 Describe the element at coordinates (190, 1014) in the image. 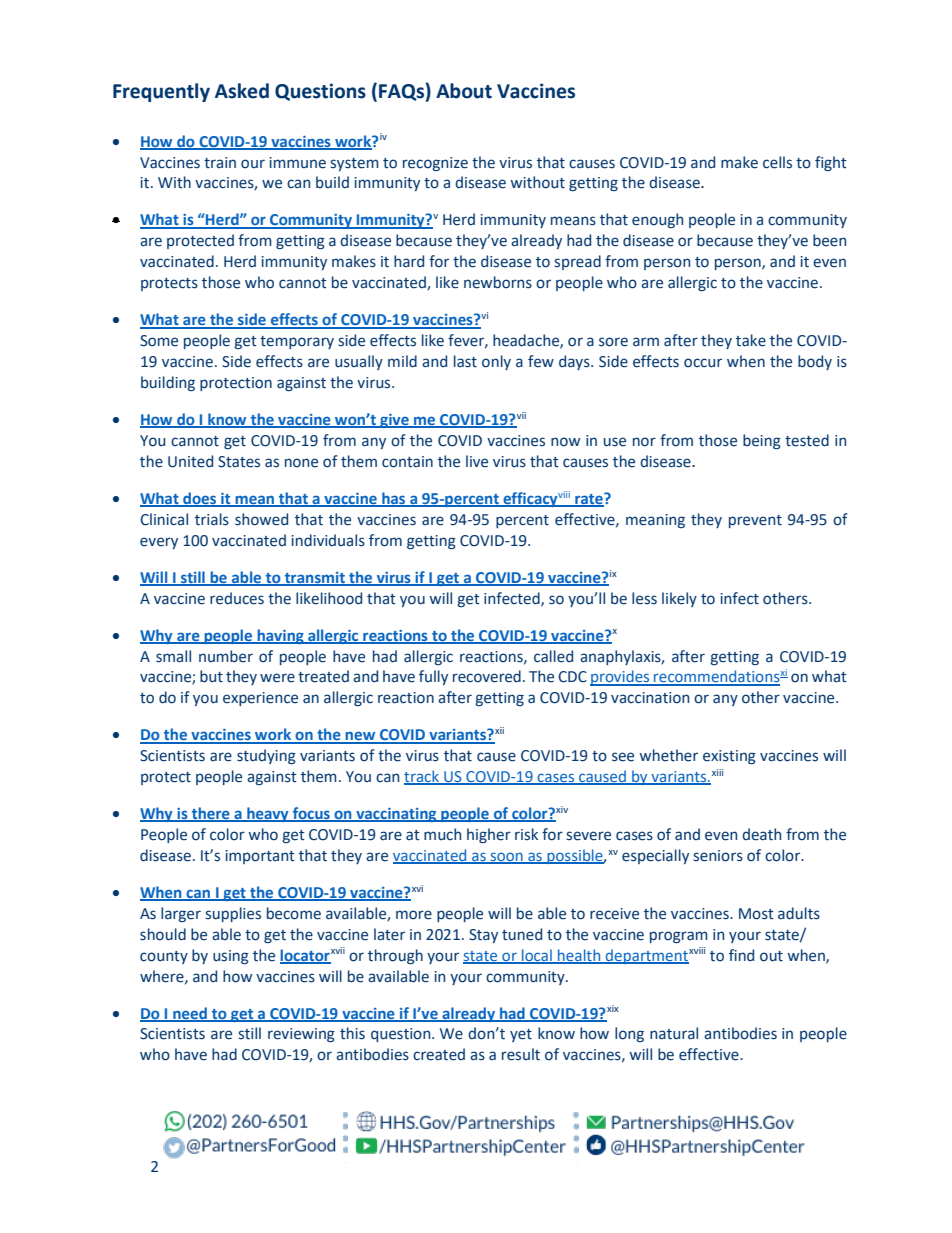

I see `need` at that location.
